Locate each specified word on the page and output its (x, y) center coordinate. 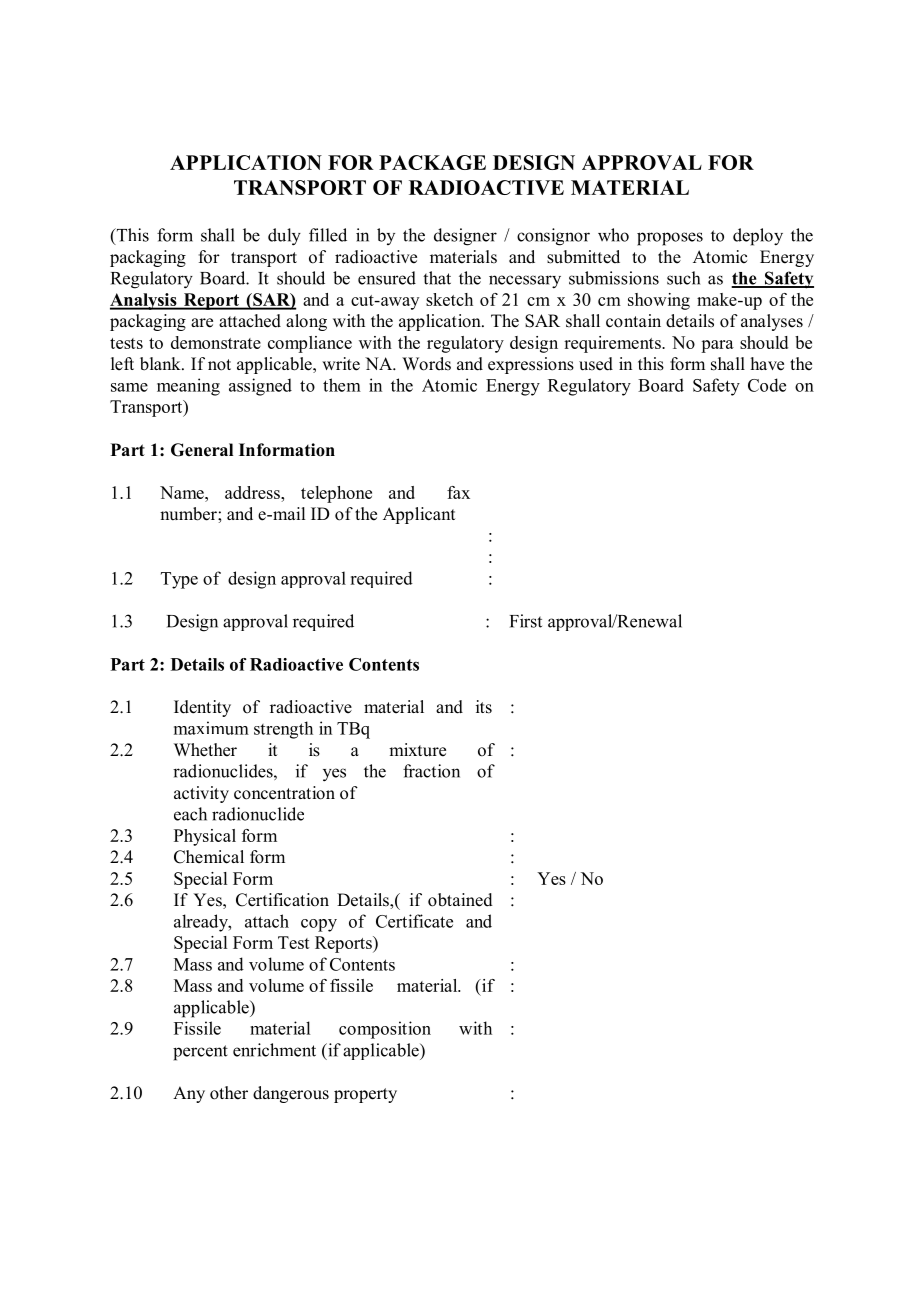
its (484, 707)
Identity (202, 708)
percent (200, 1053)
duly (284, 237)
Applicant (419, 515)
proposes (670, 239)
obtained (460, 900)
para (717, 346)
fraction (431, 771)
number (189, 514)
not (219, 365)
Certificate (414, 921)
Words (426, 364)
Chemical (209, 857)
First (526, 621)
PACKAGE (432, 162)
